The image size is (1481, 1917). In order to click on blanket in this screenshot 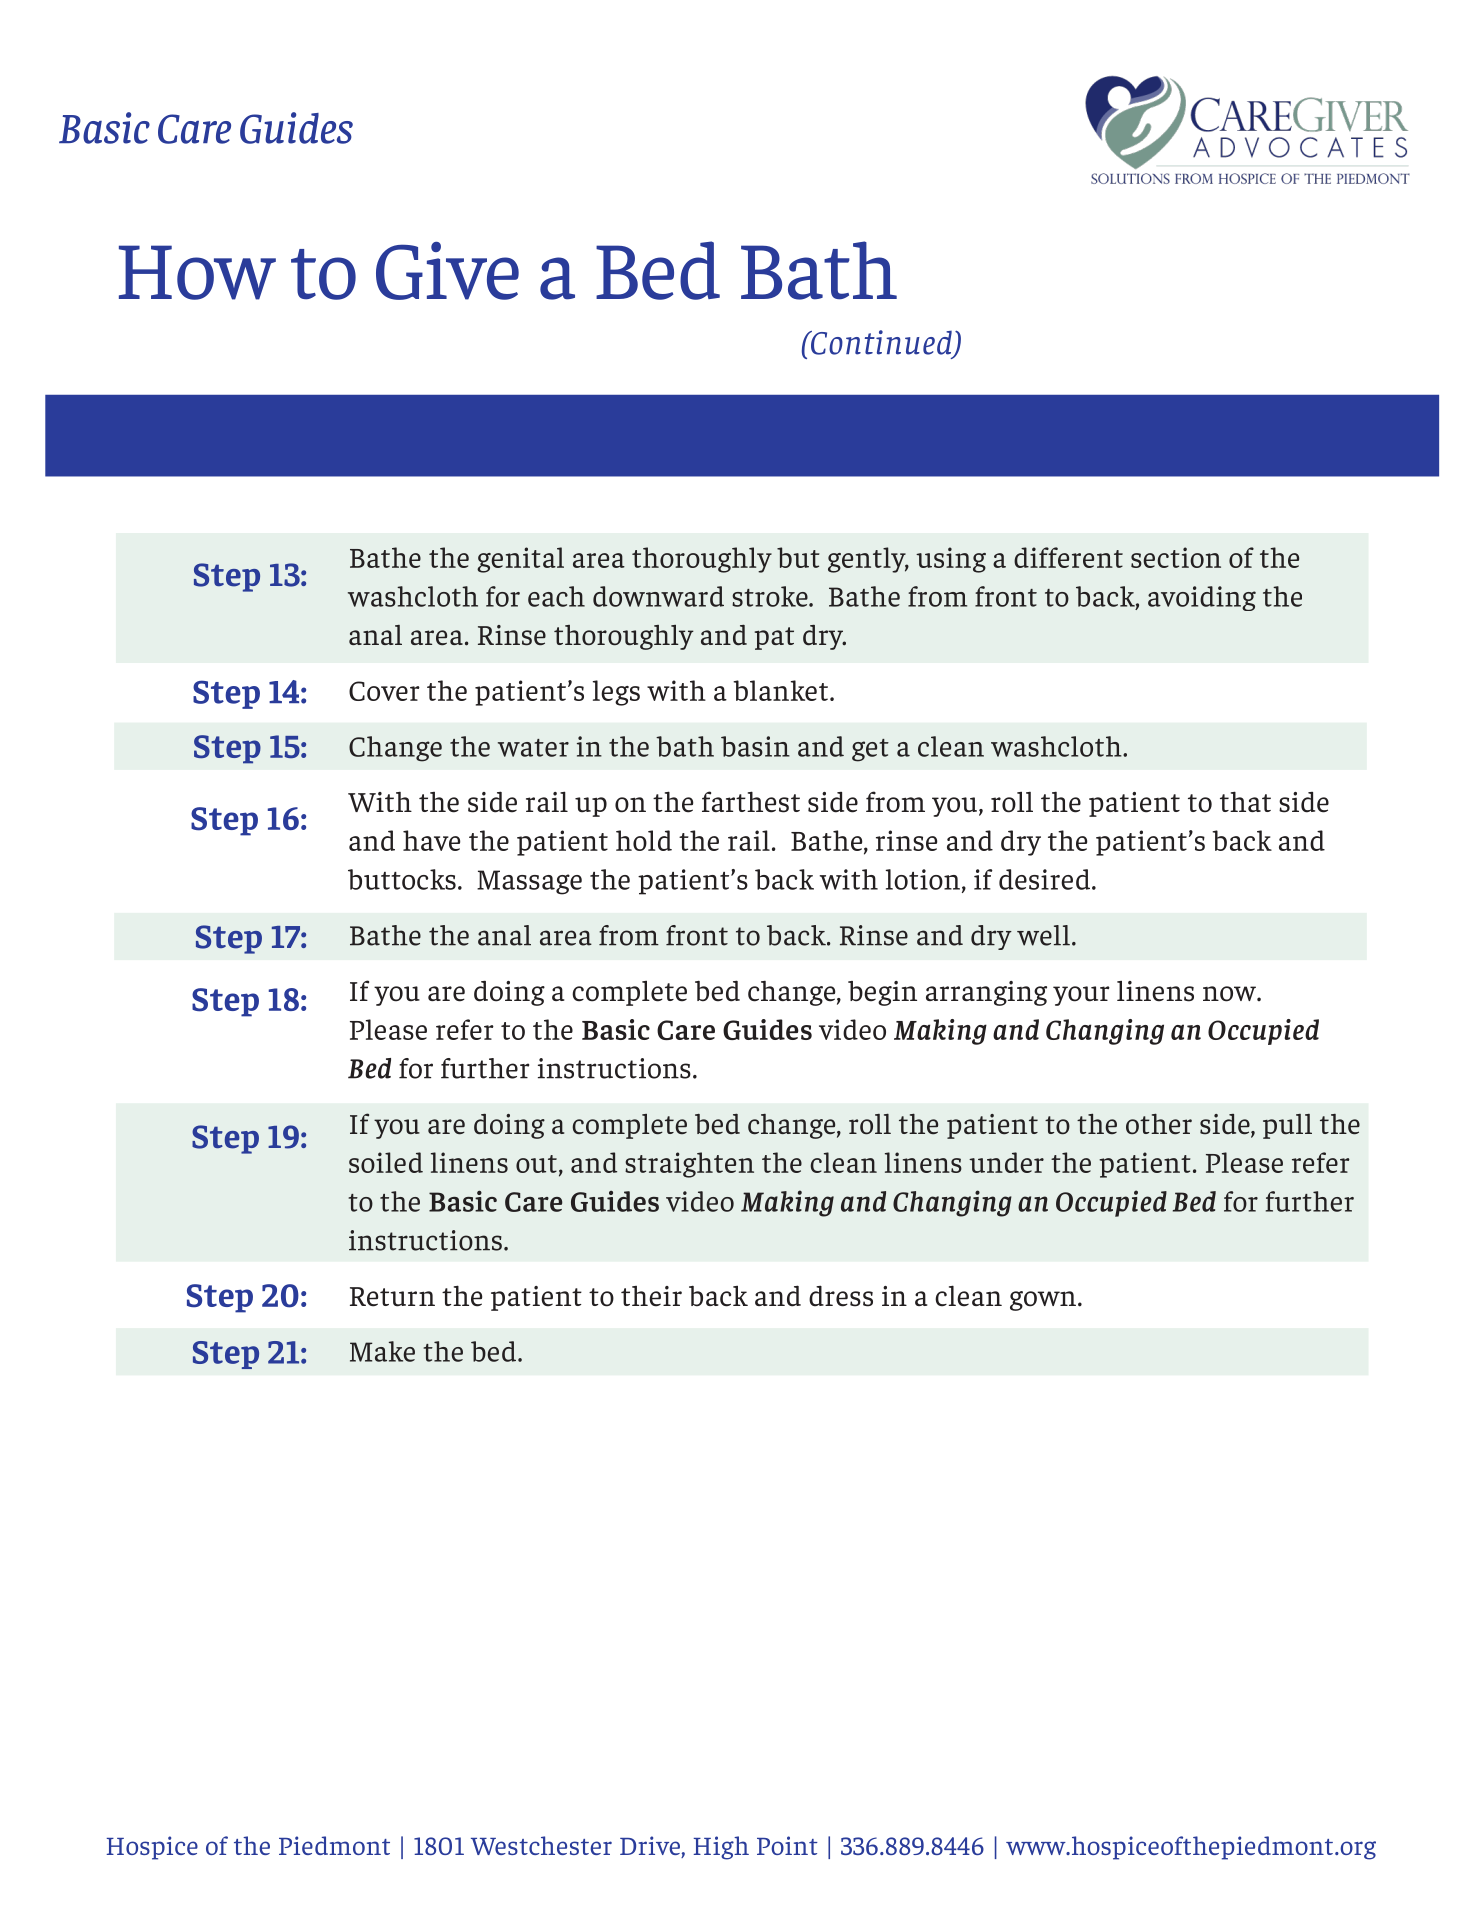, I will do `click(780, 690)`.
